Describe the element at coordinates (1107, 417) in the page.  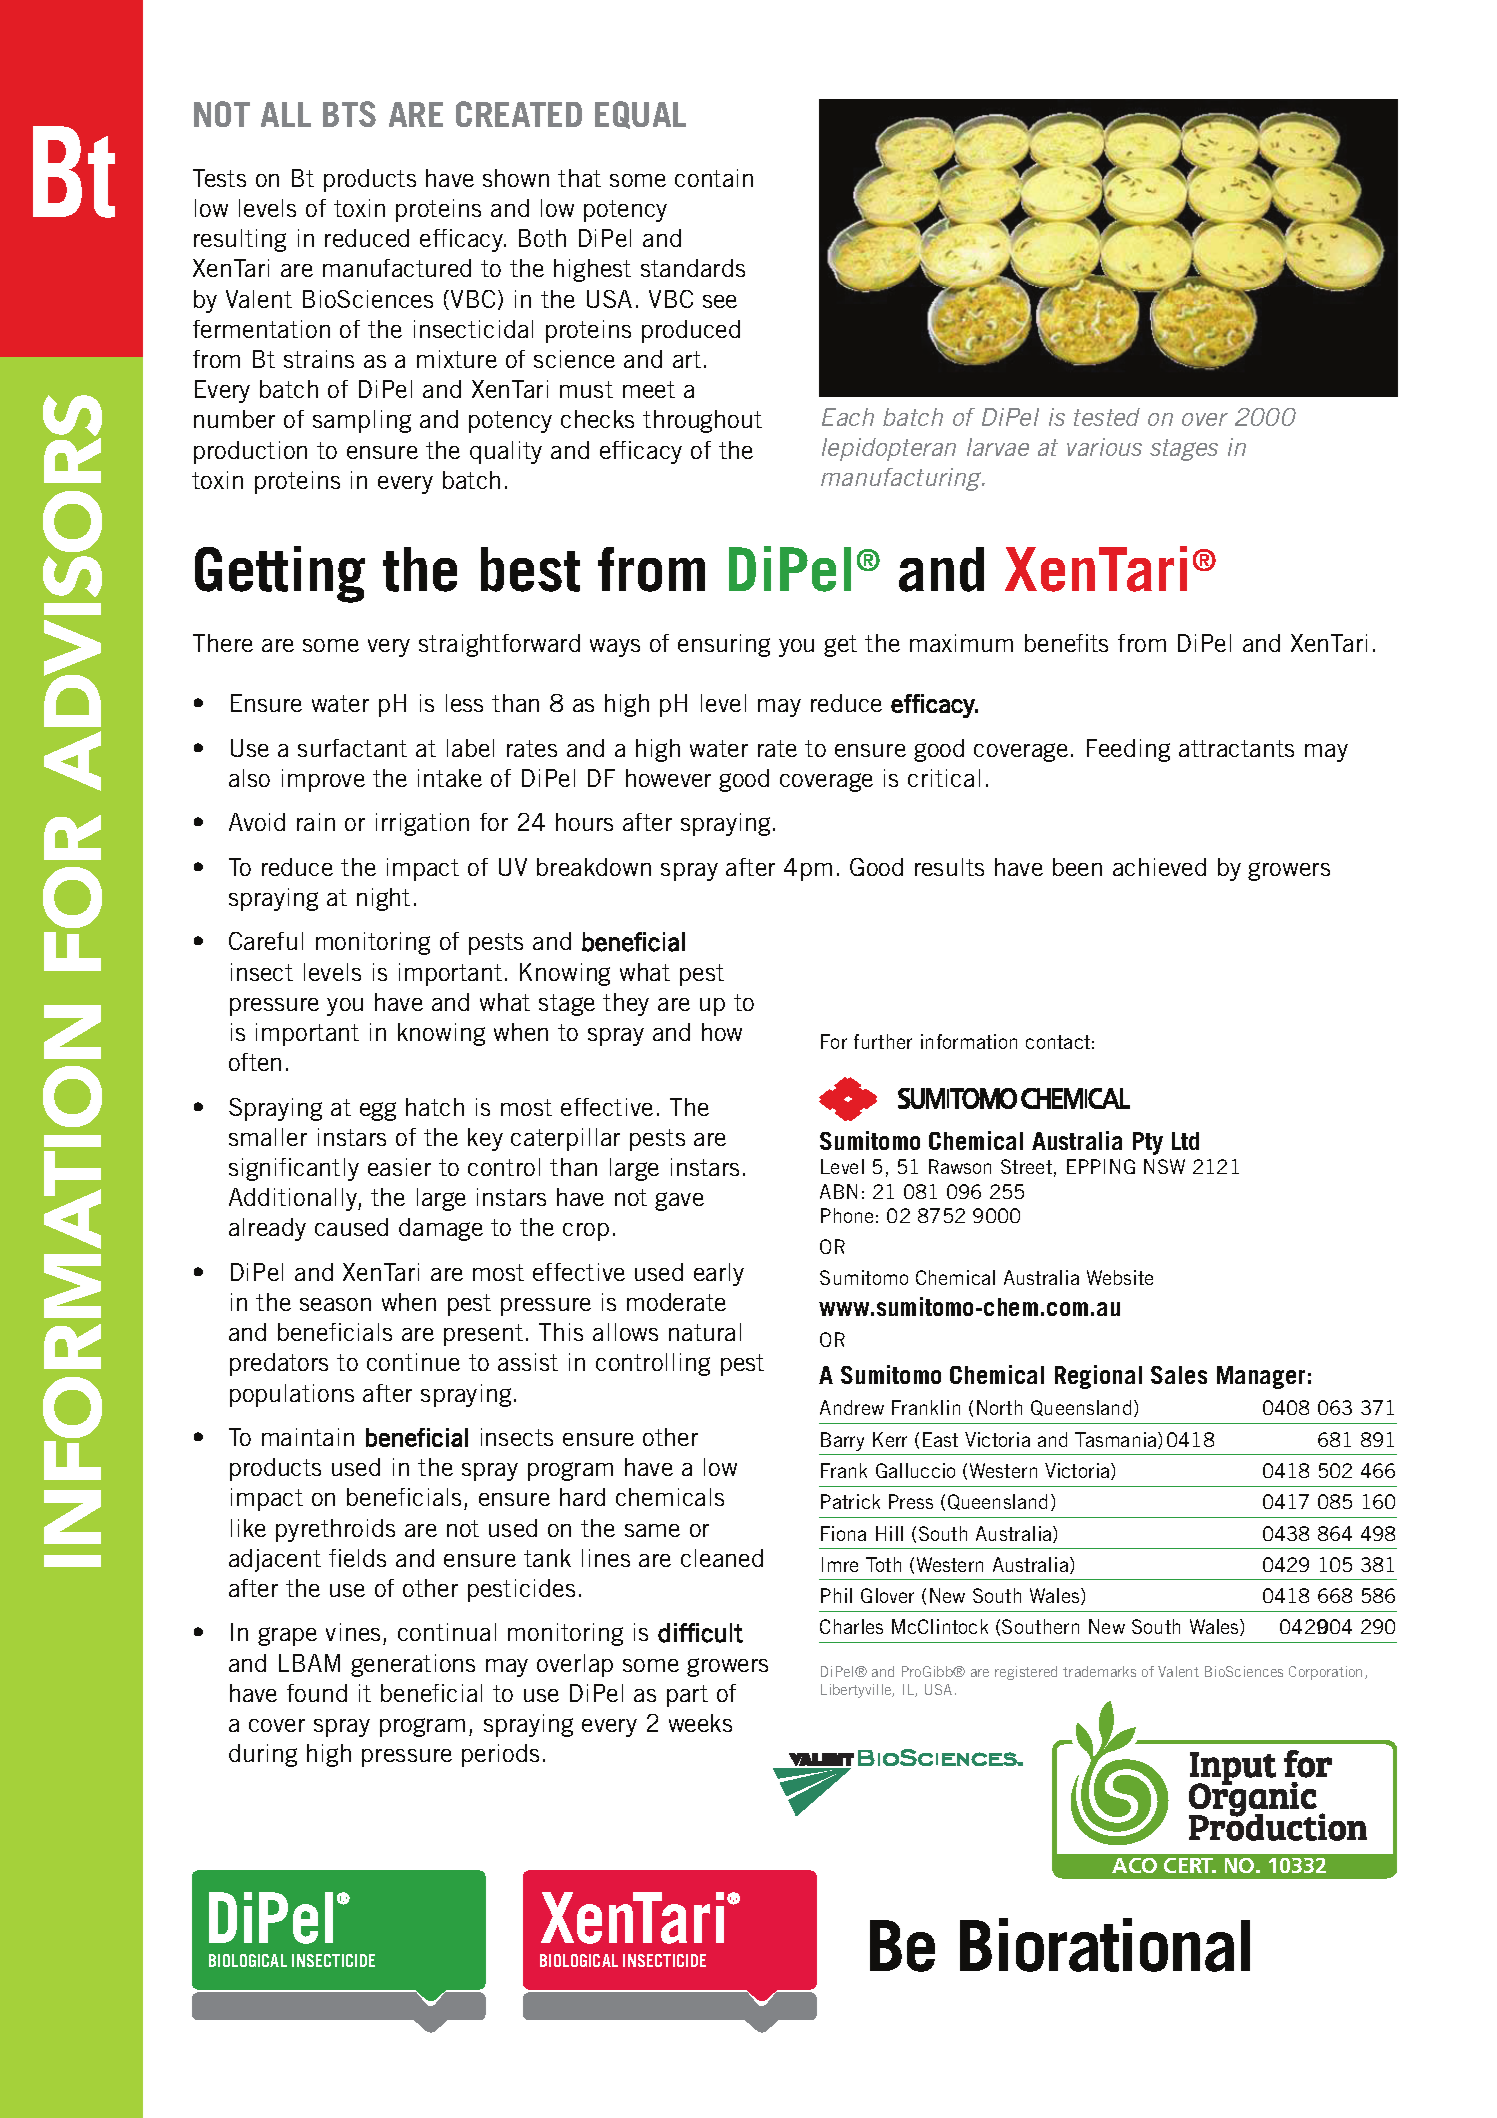
I see `tested` at that location.
